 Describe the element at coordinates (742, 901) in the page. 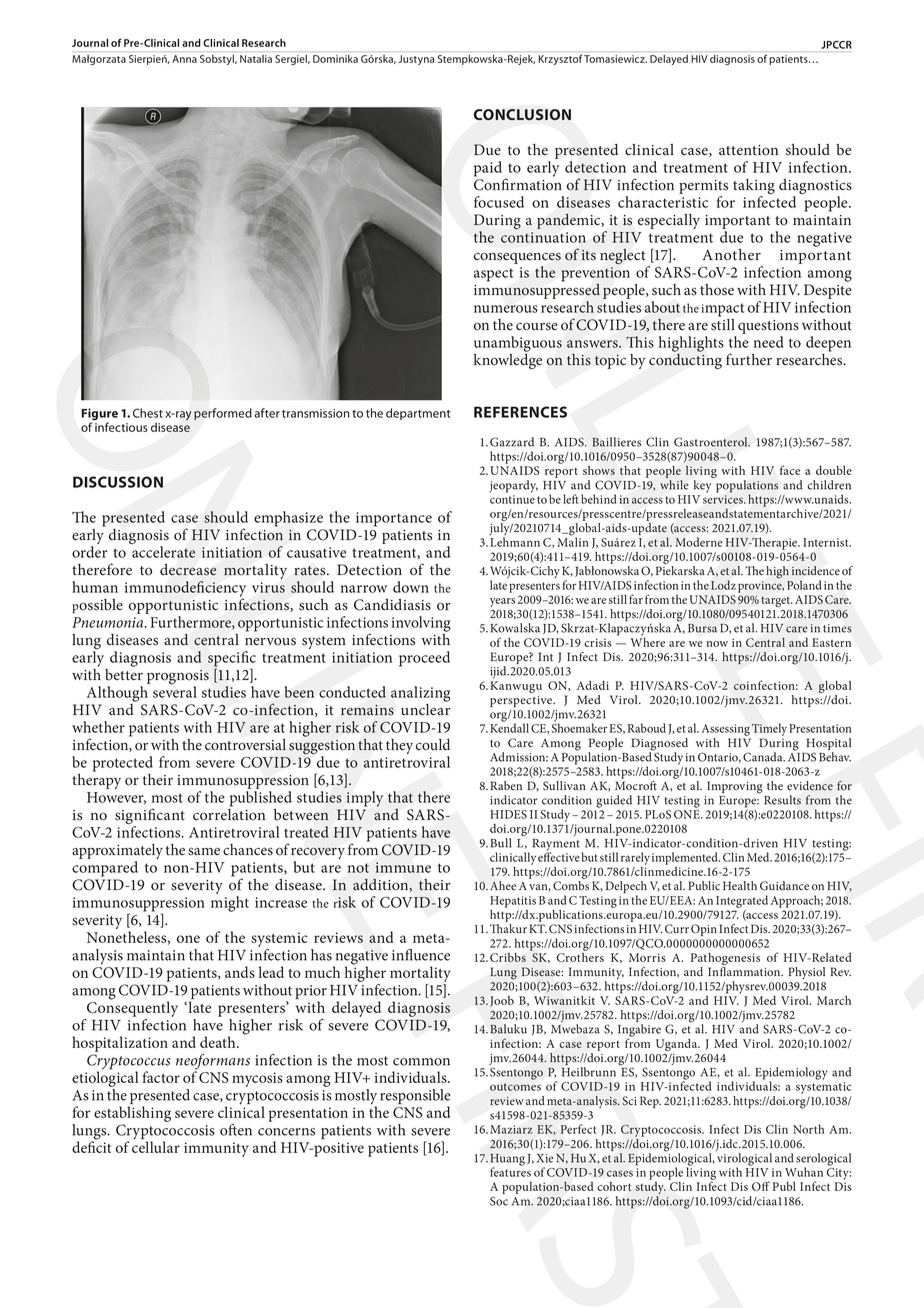

I see `Integrated` at that location.
